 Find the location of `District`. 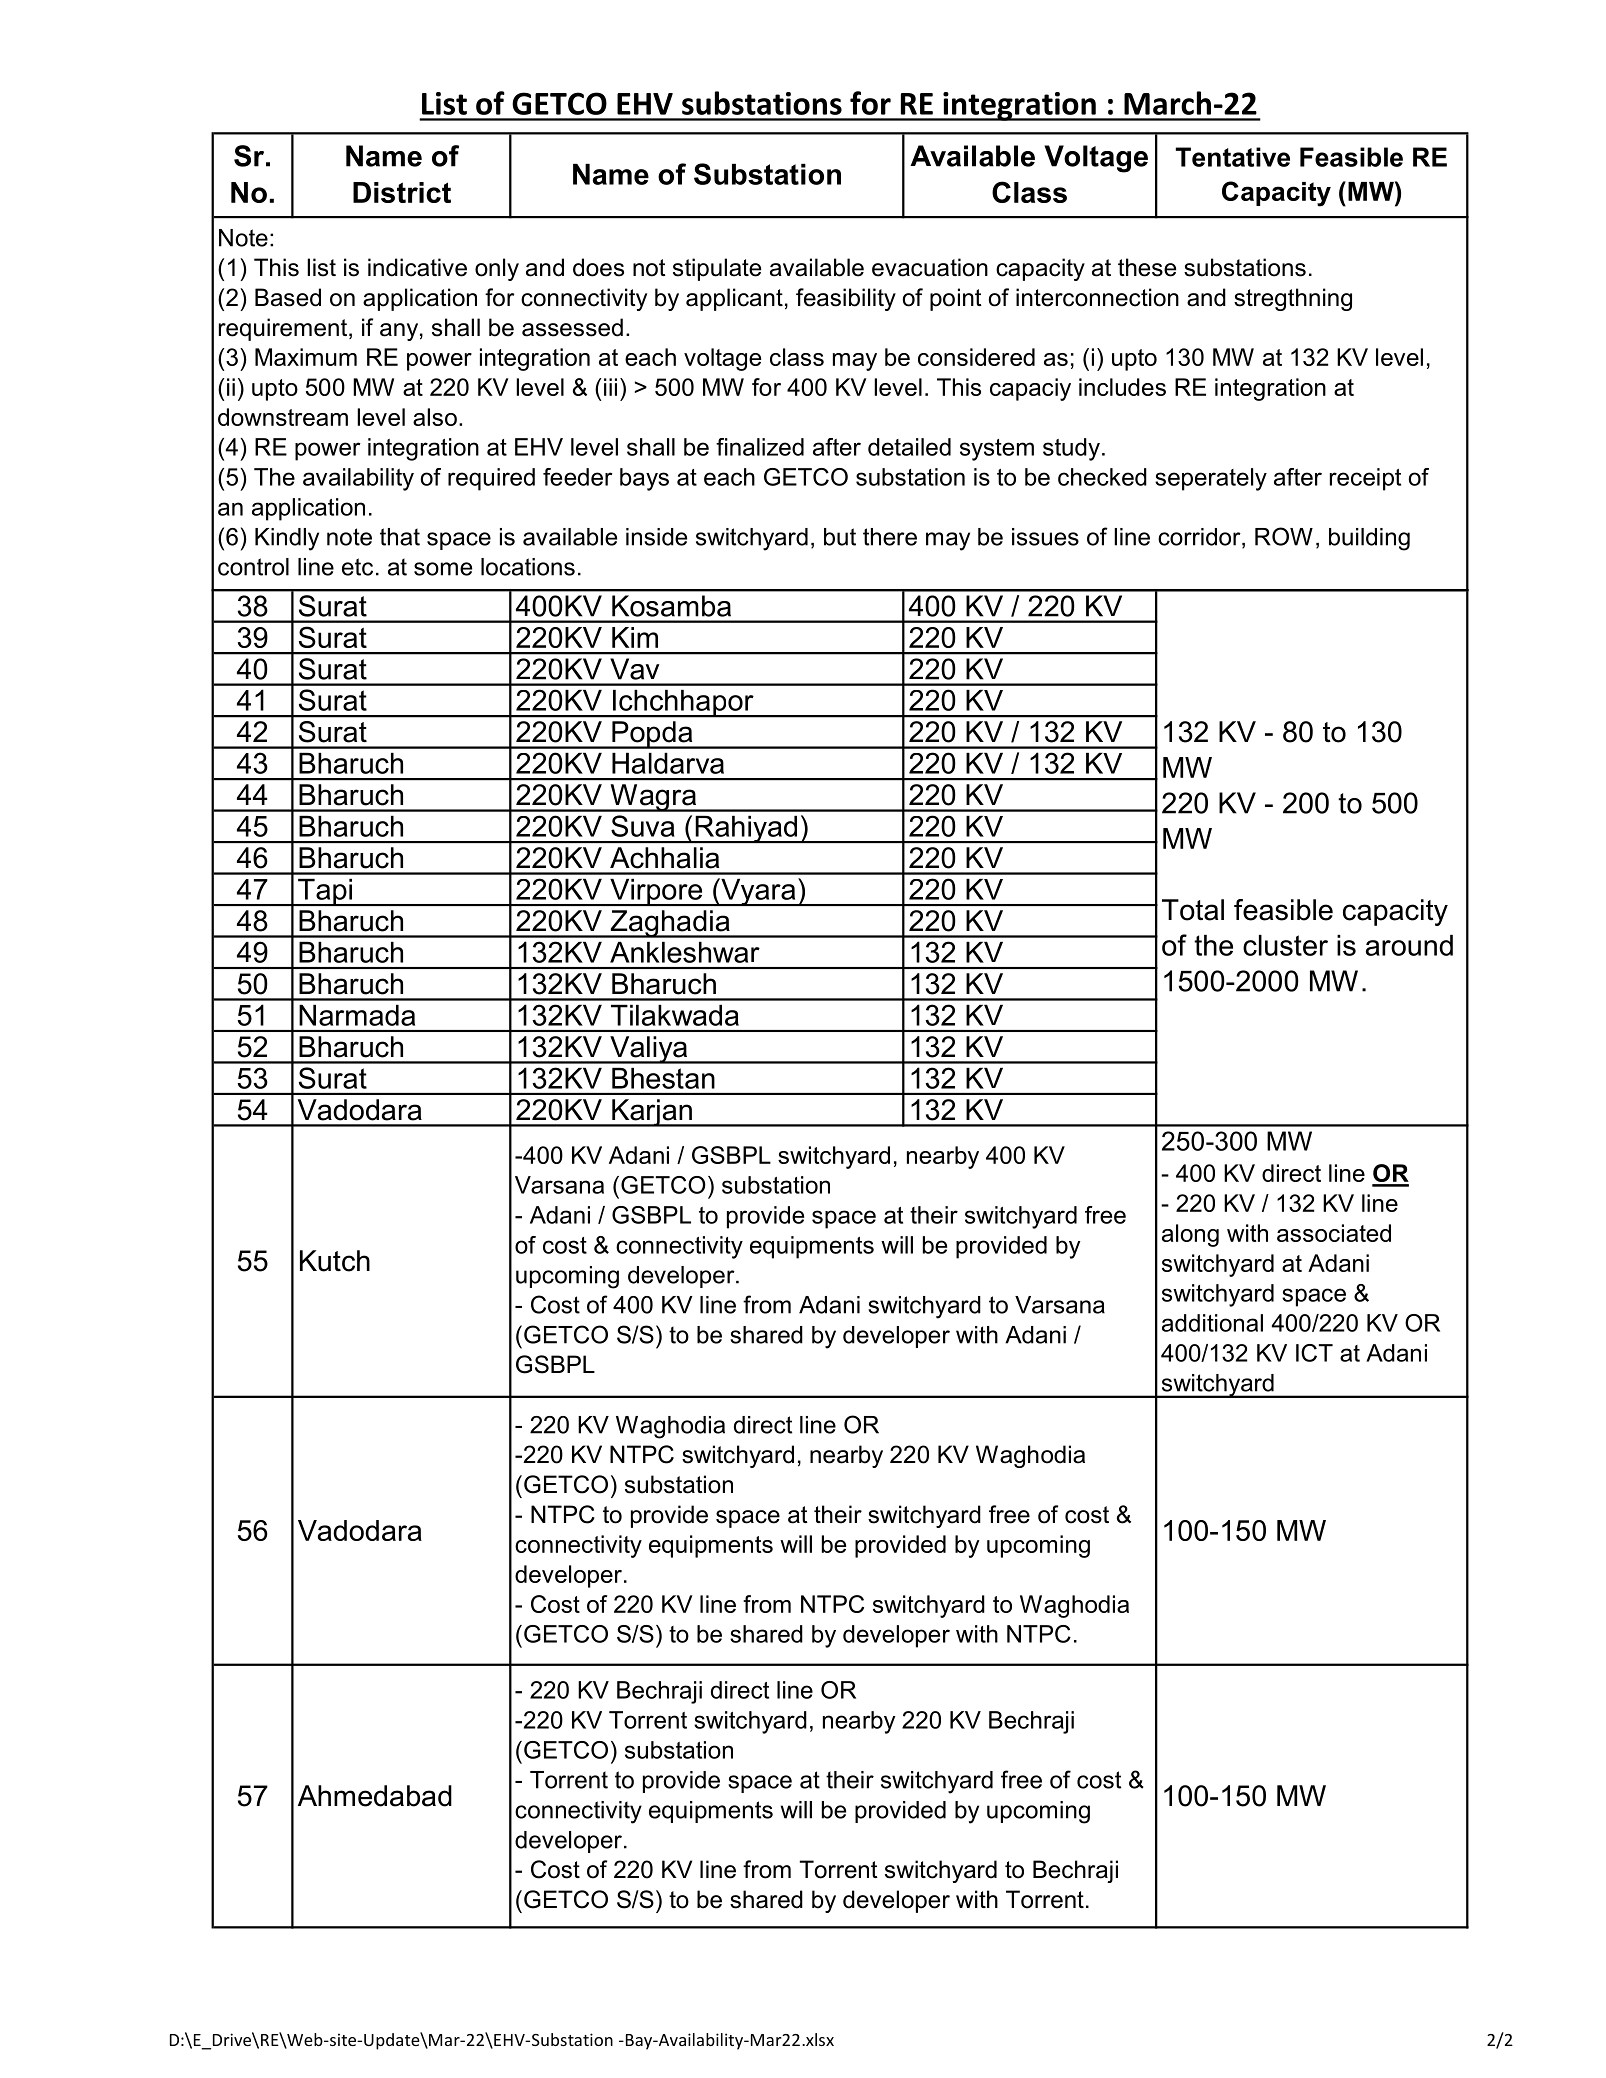

District is located at coordinates (402, 192).
